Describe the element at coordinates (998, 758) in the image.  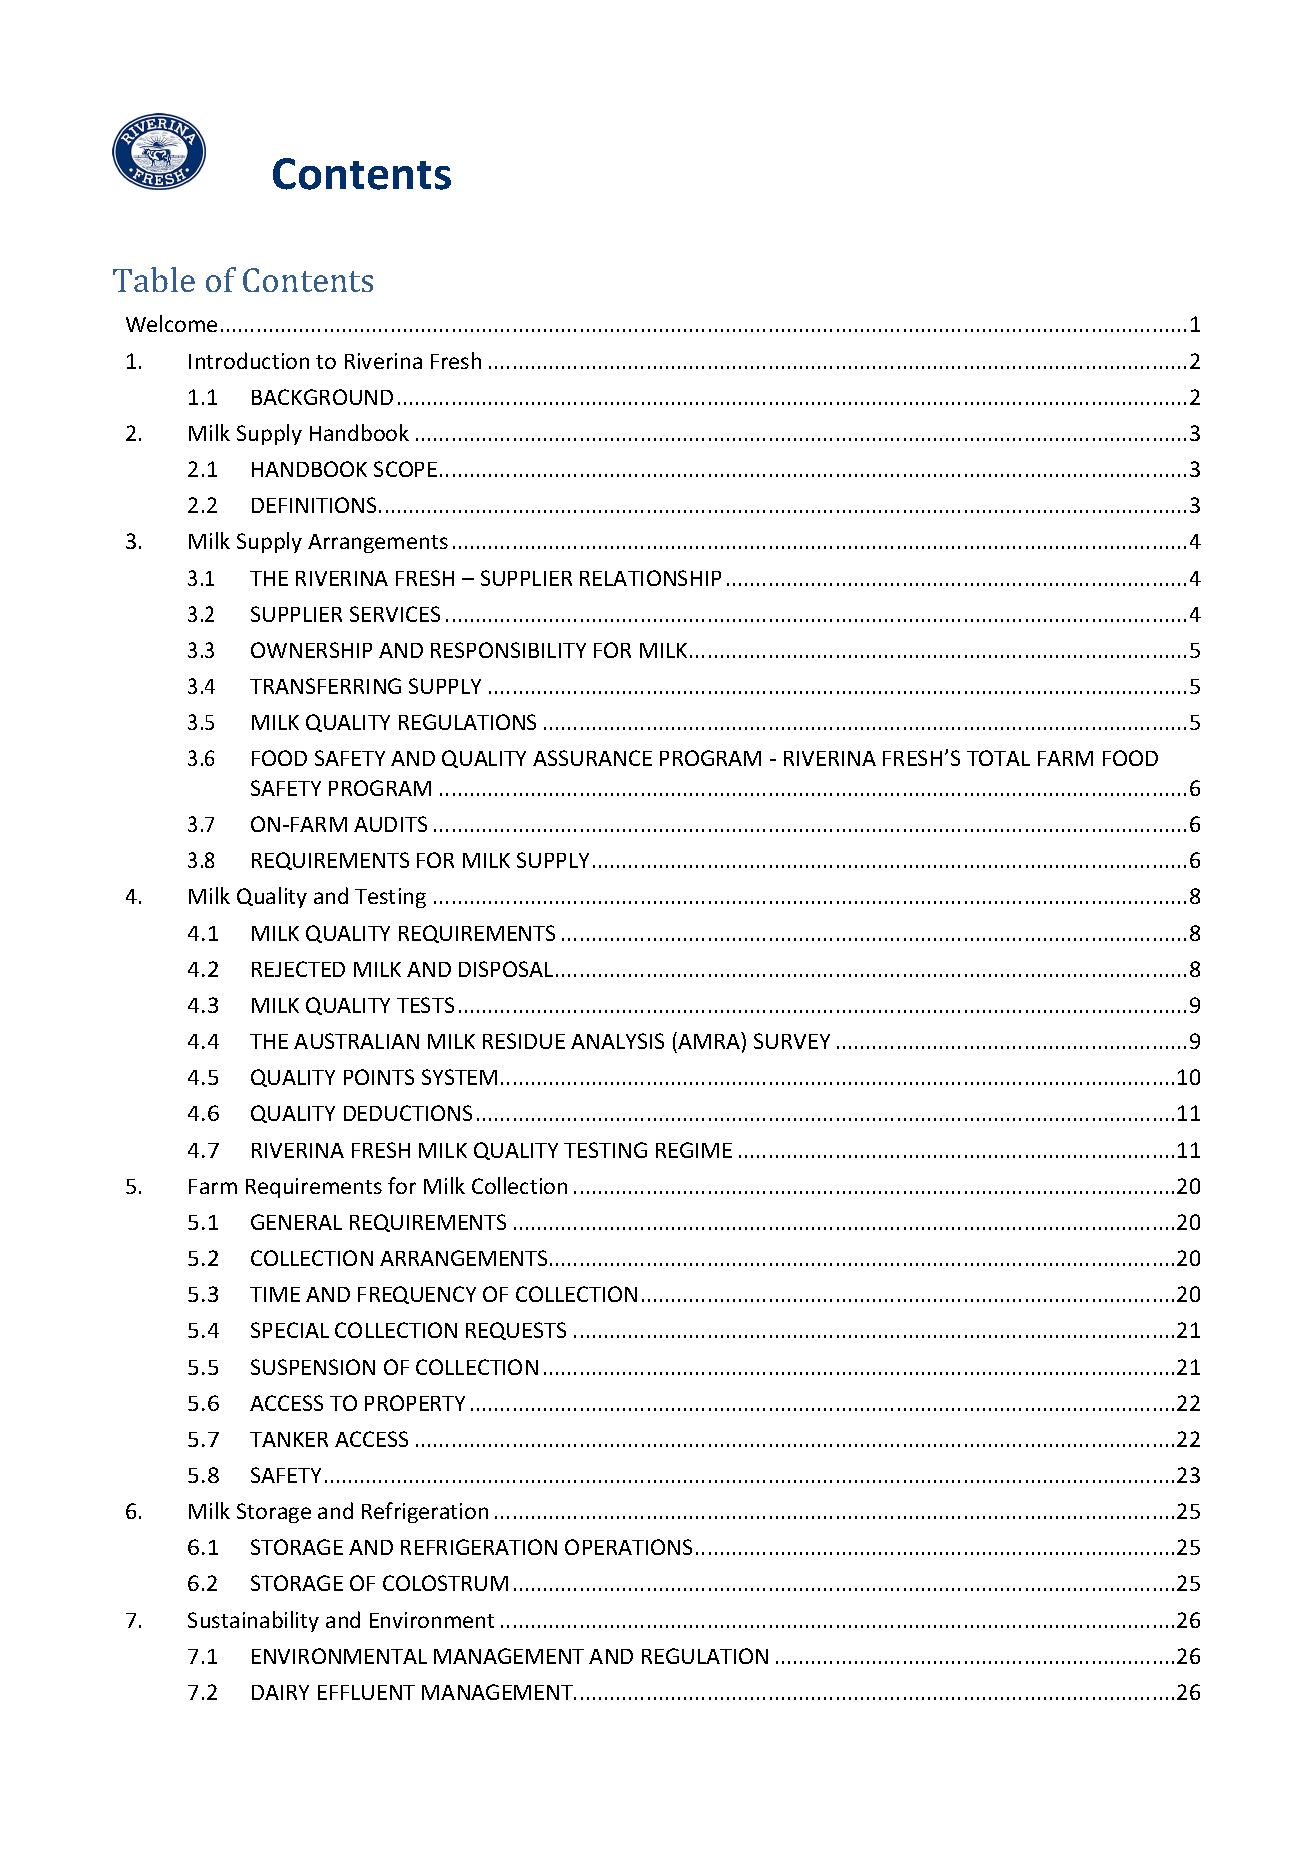
I see `TOTAL` at that location.
